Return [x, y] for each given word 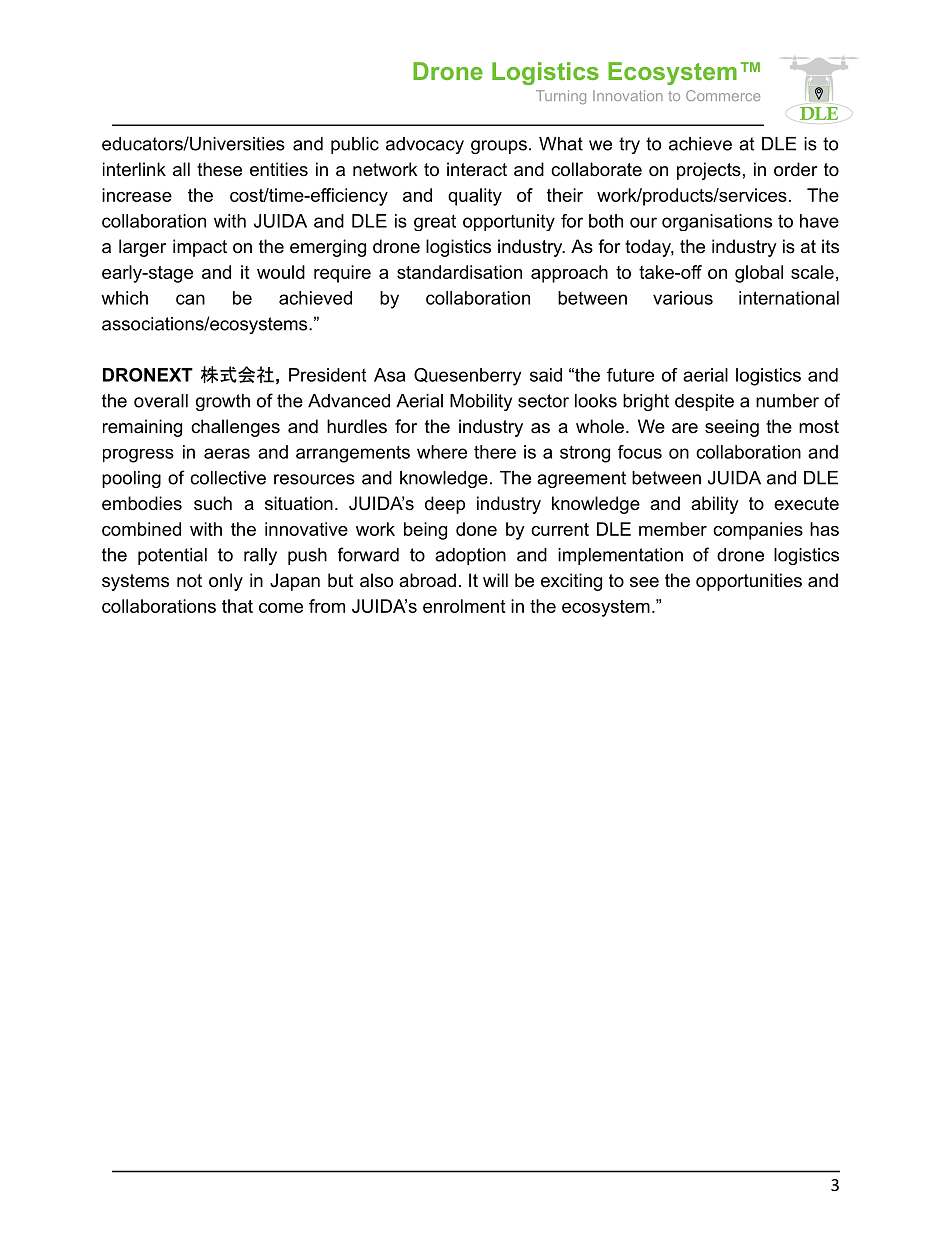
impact [200, 248]
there [495, 452]
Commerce [723, 95]
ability [715, 505]
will [495, 580]
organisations [717, 222]
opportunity [509, 222]
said [546, 375]
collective [228, 478]
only [226, 582]
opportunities [749, 582]
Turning [561, 97]
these [219, 169]
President [327, 375]
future [630, 375]
